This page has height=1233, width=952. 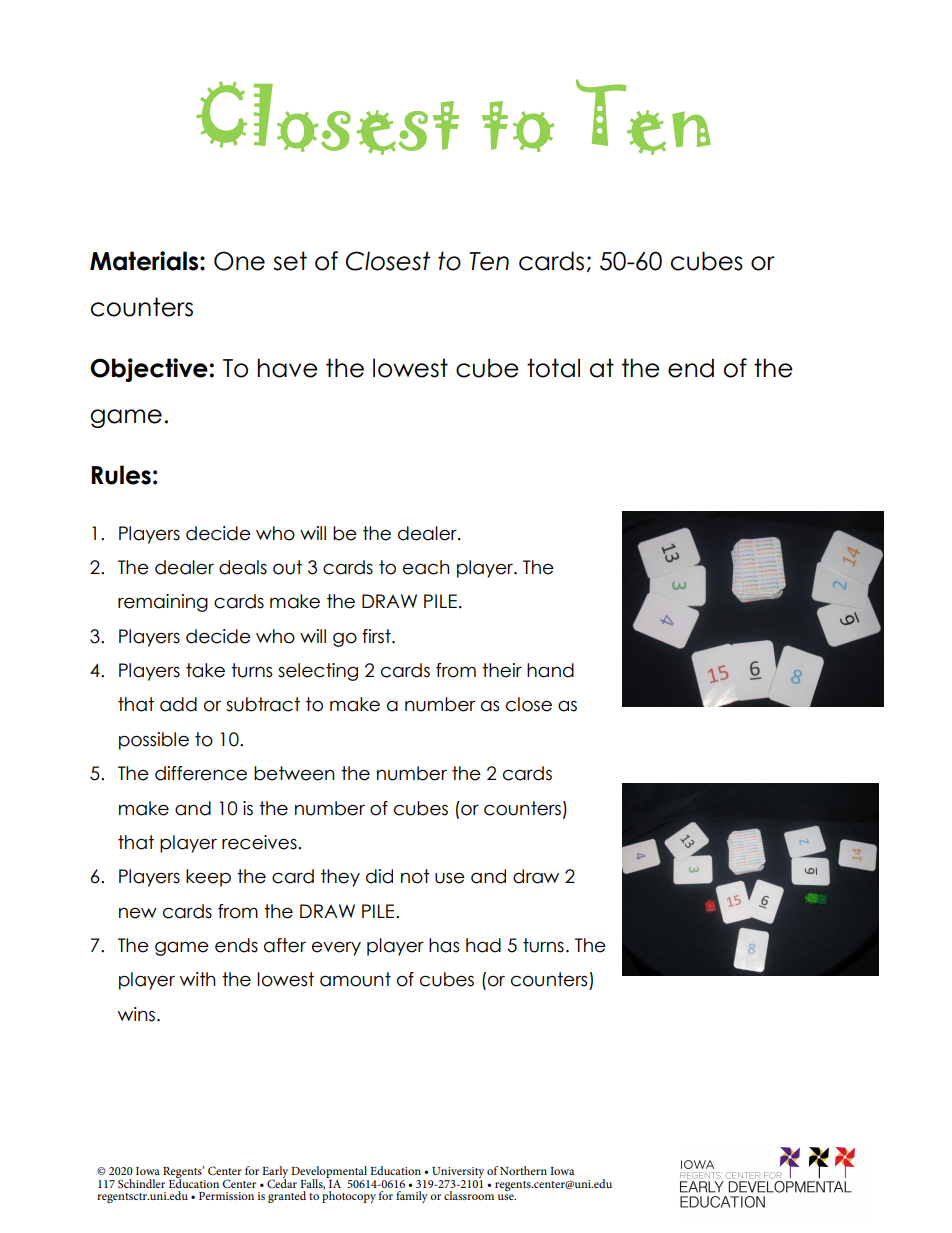 What do you see at coordinates (239, 261) in the page?
I see `One` at bounding box center [239, 261].
